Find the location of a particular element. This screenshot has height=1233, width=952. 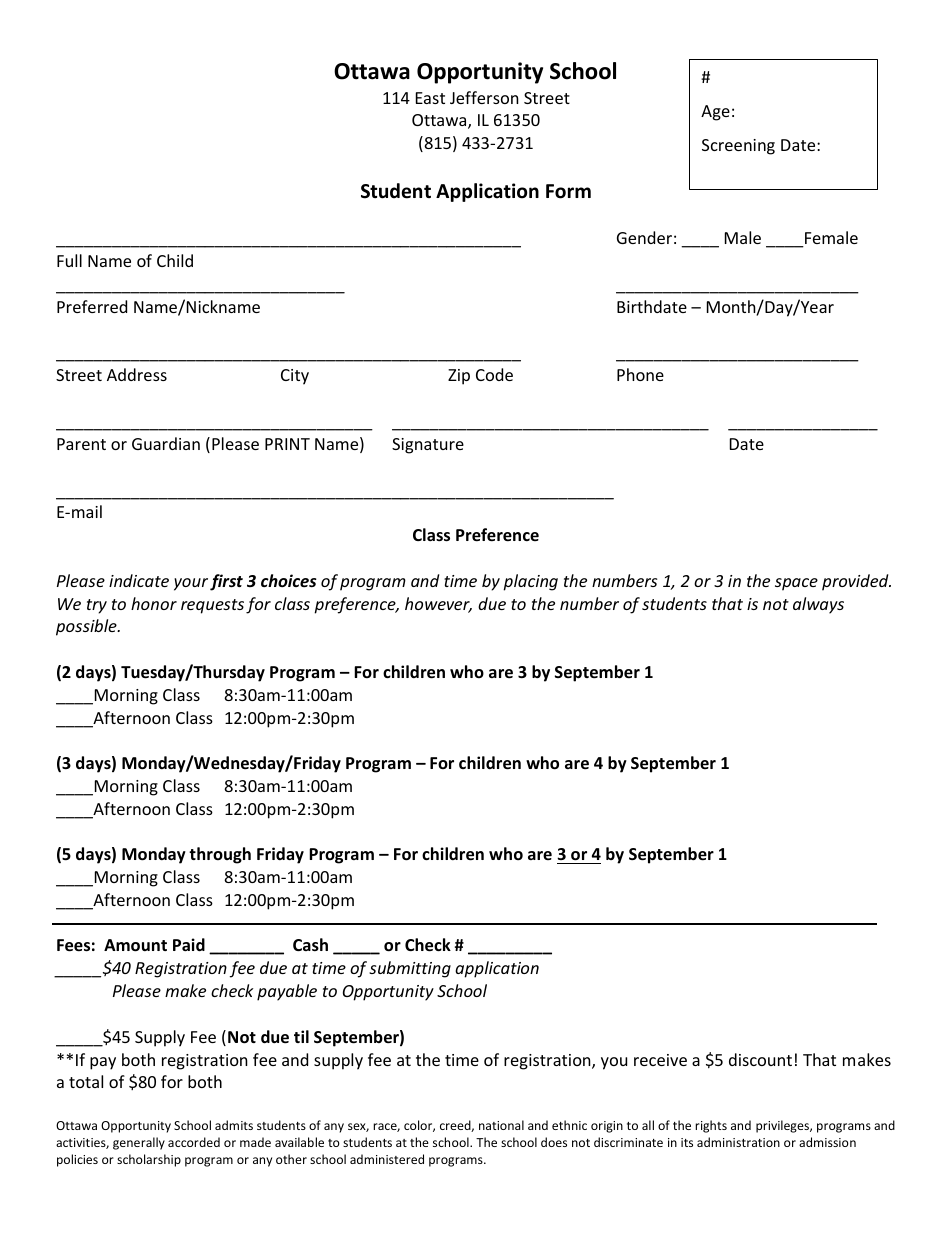

Full is located at coordinates (69, 260).
